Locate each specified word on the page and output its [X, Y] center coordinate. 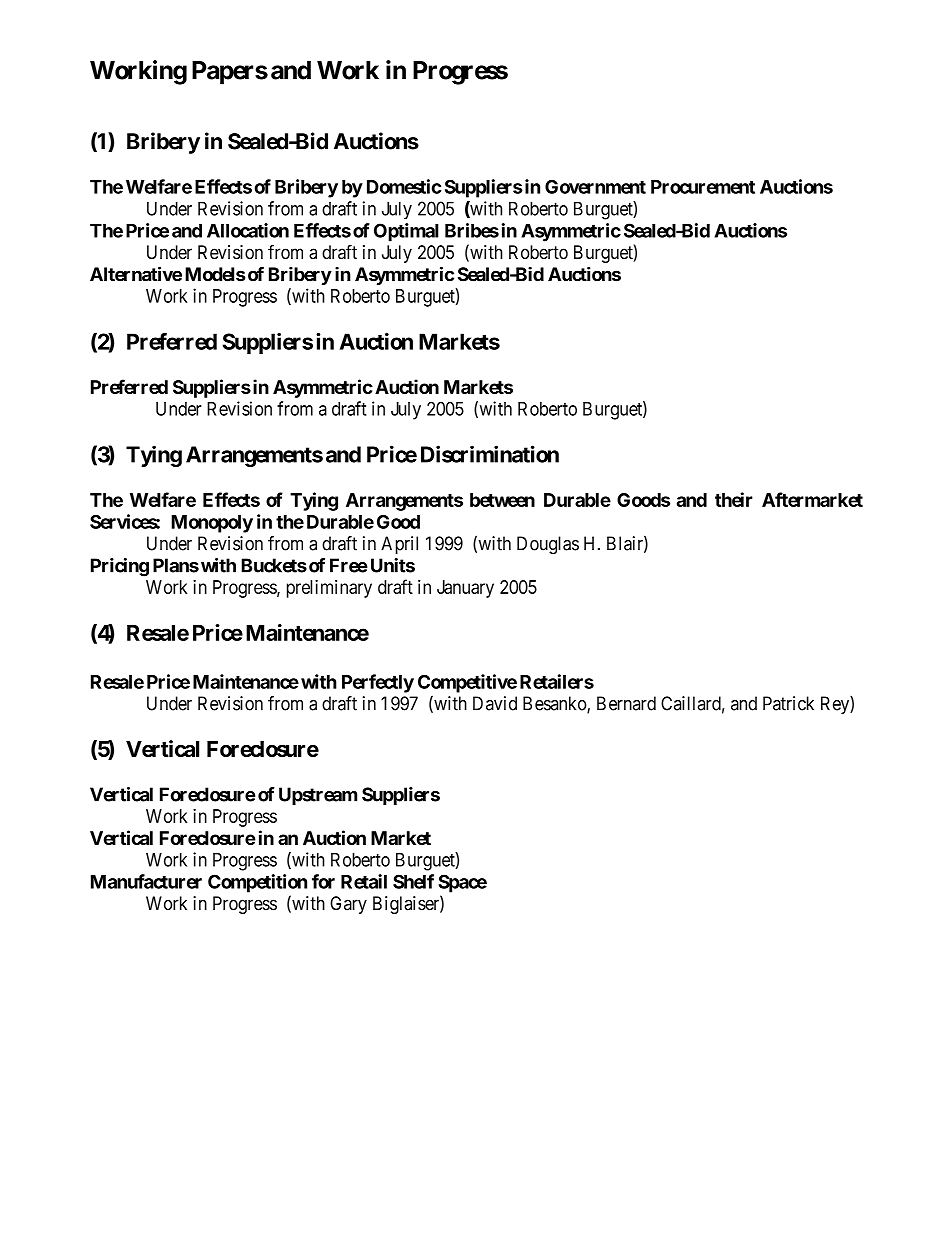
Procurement [703, 187]
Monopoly [212, 524]
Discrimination [490, 454]
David [495, 703]
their [734, 499]
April [399, 545]
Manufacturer [146, 881]
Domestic [404, 186]
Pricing [120, 567]
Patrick [788, 703]
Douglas [548, 545]
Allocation [248, 230]
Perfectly [378, 683]
